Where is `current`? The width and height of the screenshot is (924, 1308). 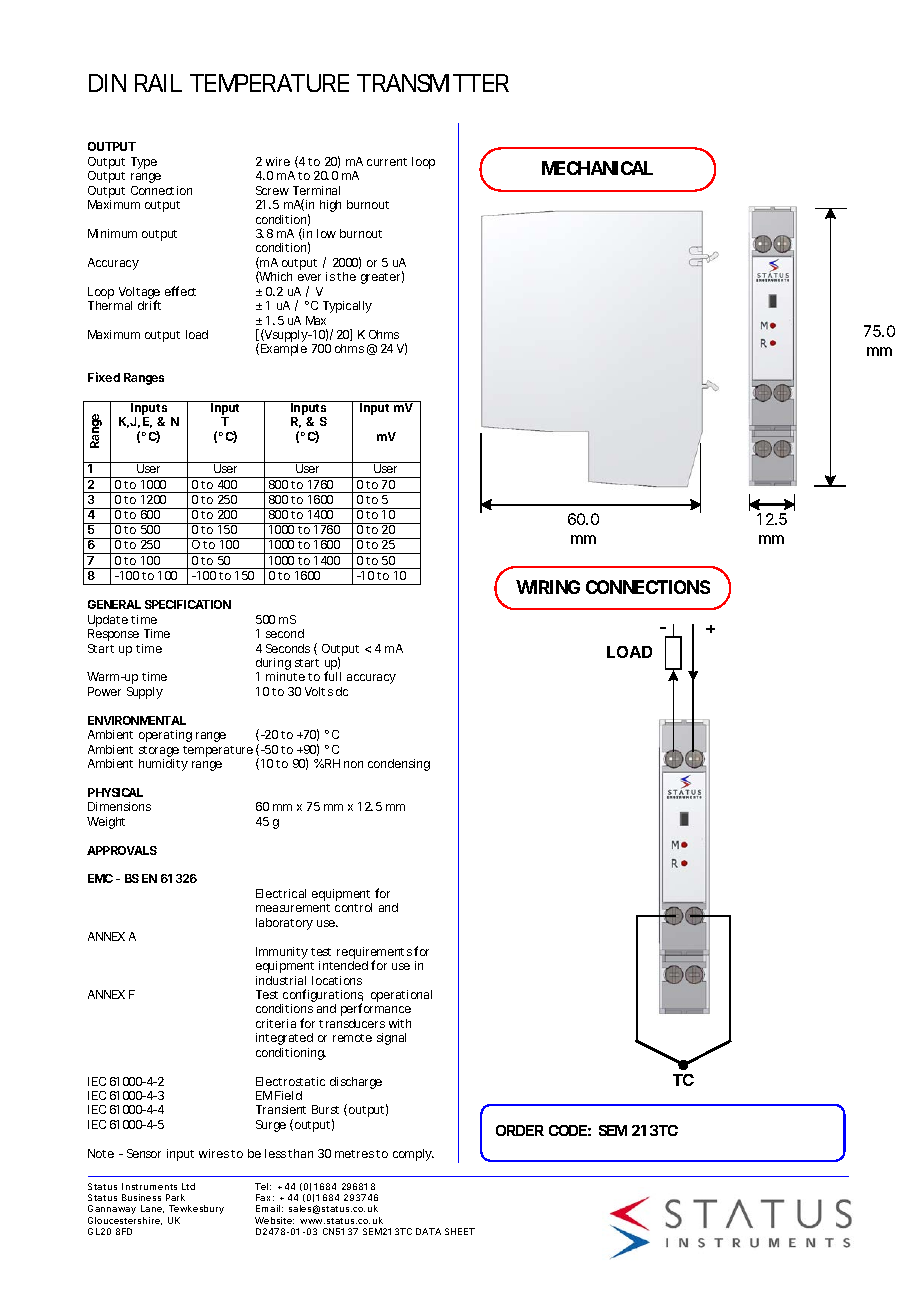
current is located at coordinates (387, 162).
